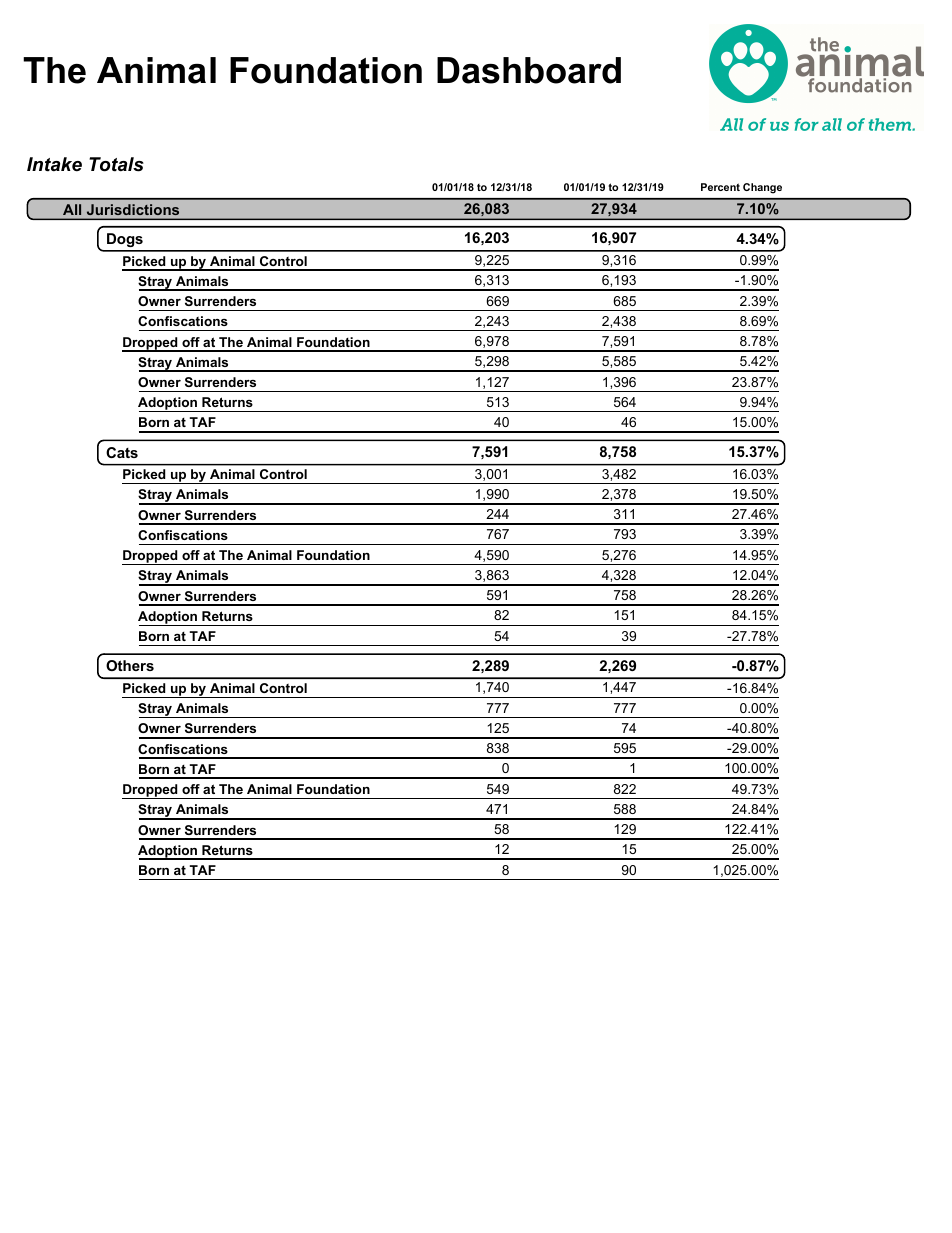  I want to click on Jurisdictions, so click(133, 209).
